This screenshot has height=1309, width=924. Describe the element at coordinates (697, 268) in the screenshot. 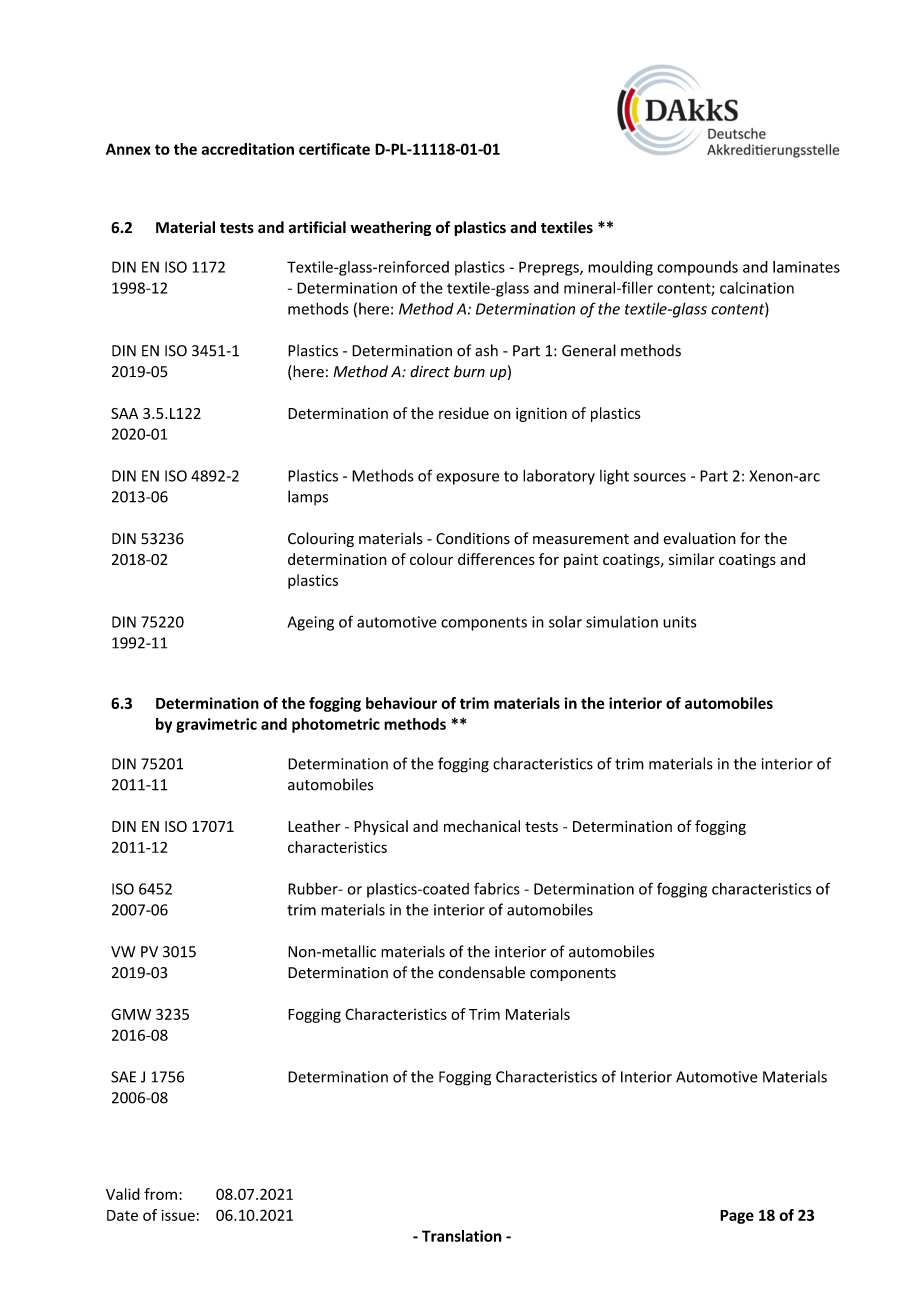

I see `compounds` at that location.
